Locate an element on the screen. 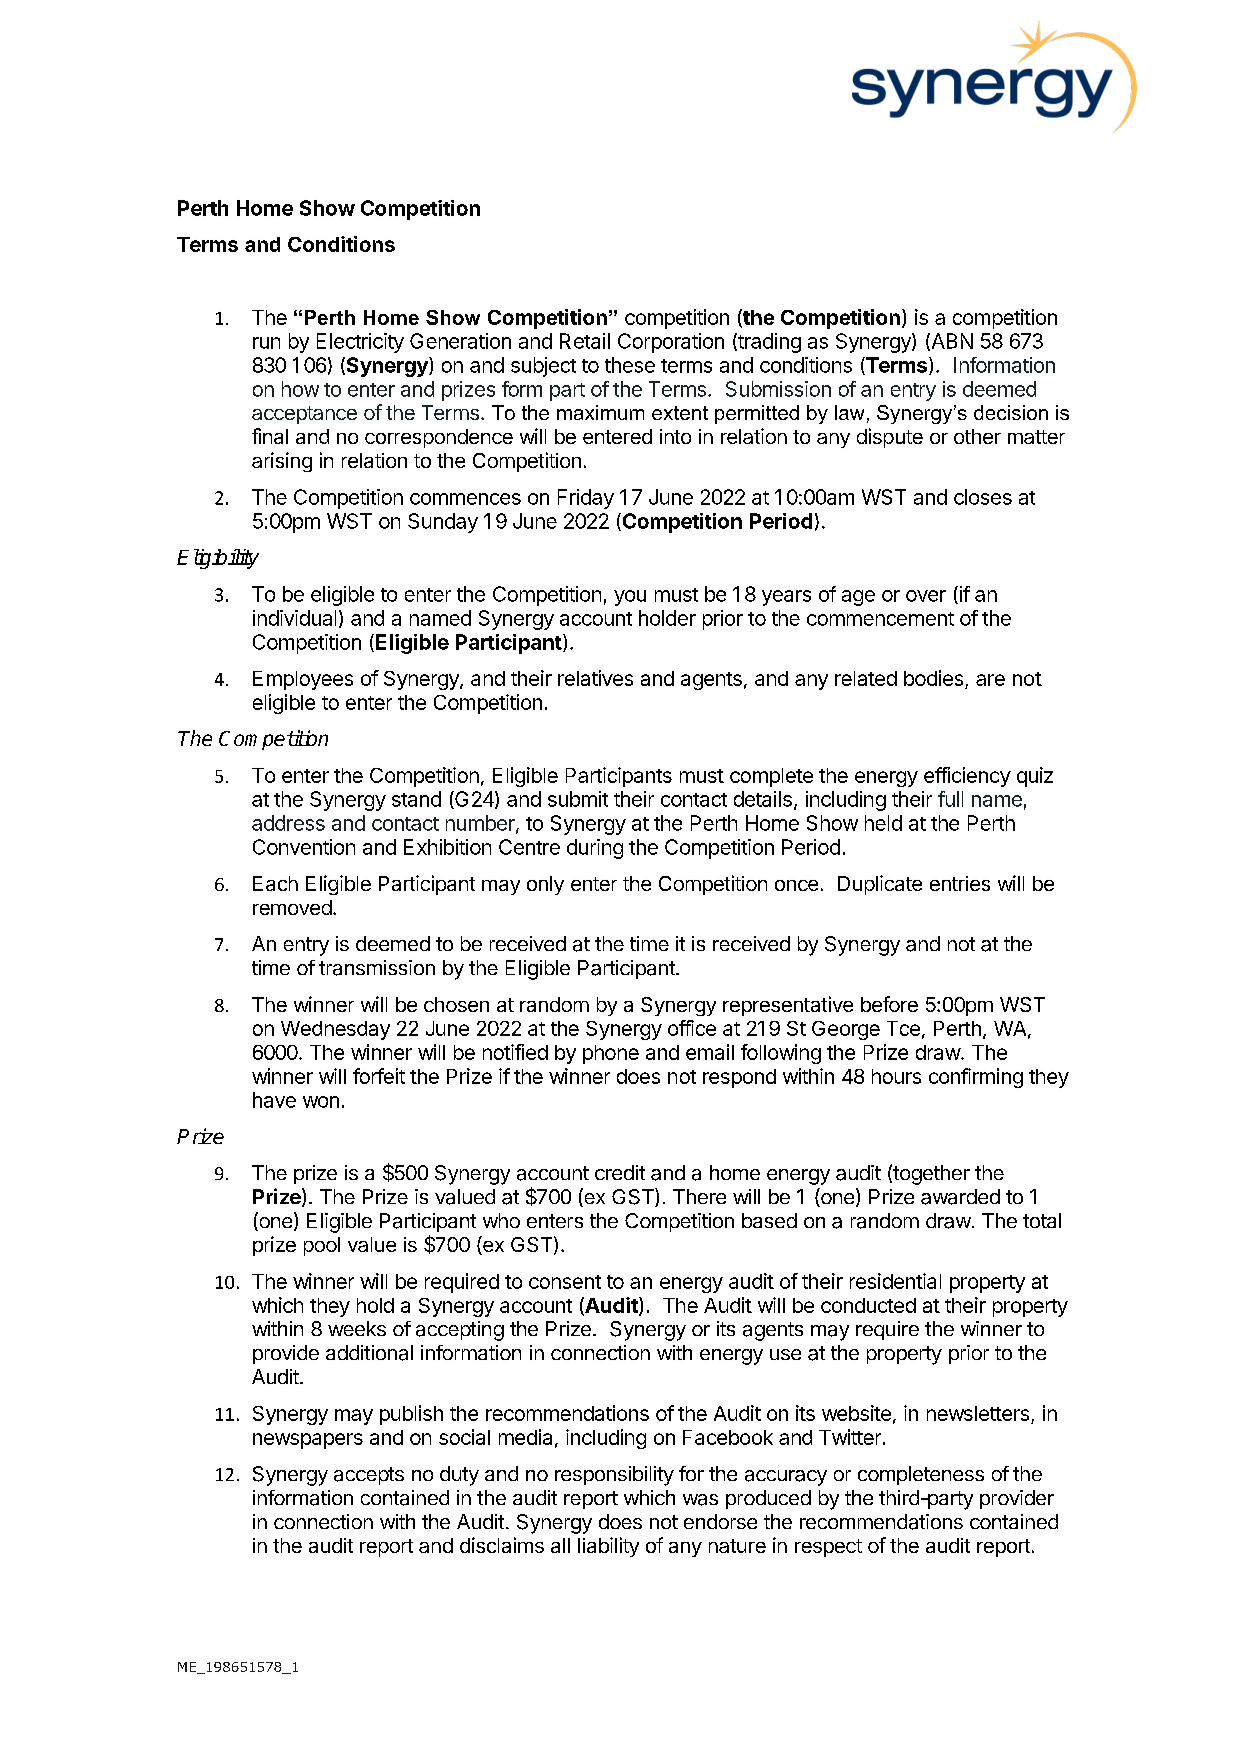 The image size is (1236, 1748). credit is located at coordinates (620, 1172).
